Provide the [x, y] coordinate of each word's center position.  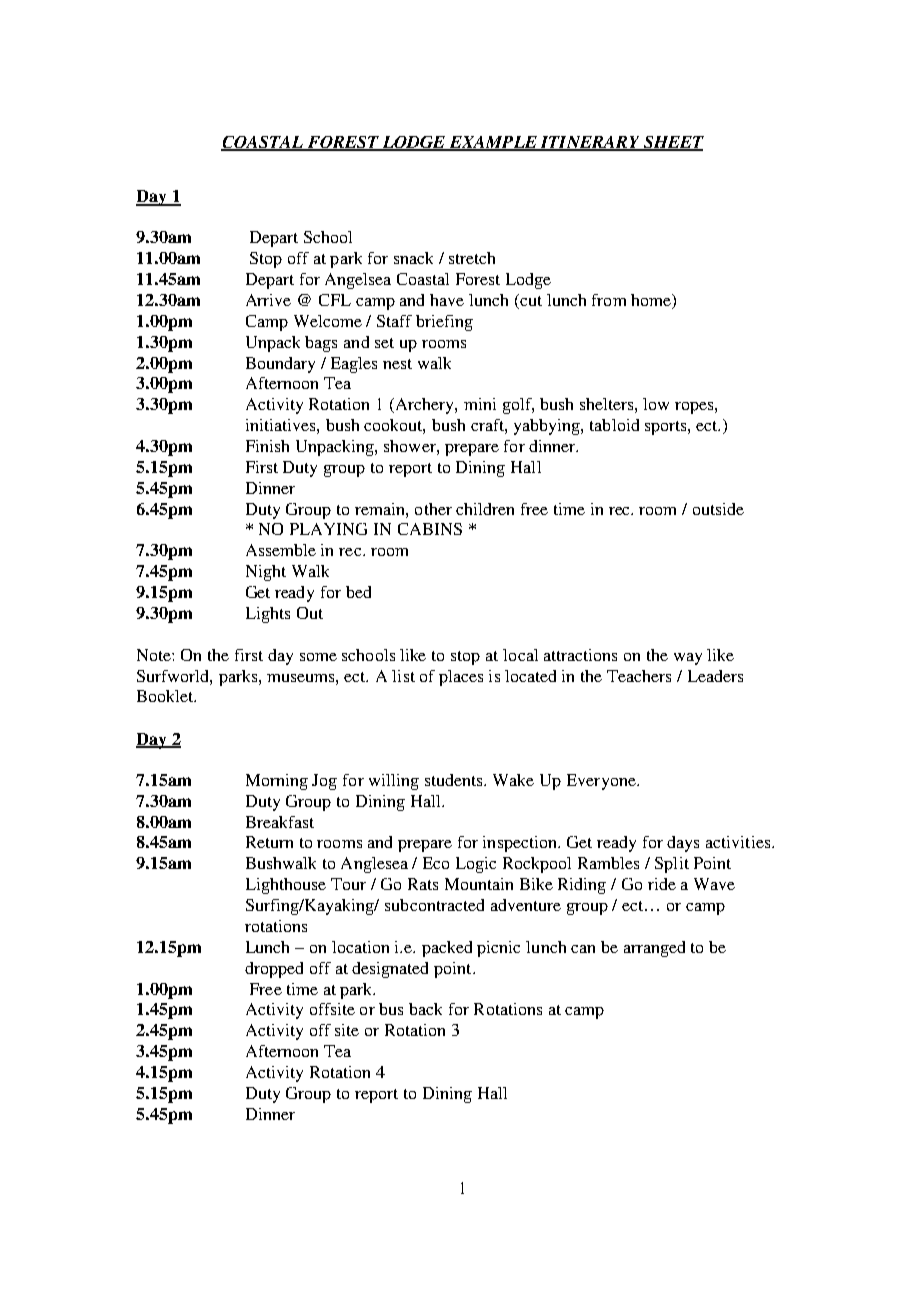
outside [718, 509]
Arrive [268, 300]
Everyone [602, 782]
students [455, 780]
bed [358, 592]
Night [266, 573]
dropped [274, 970]
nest [397, 364]
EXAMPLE [493, 143]
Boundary [280, 365]
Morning [277, 782]
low [656, 404]
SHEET [672, 143]
